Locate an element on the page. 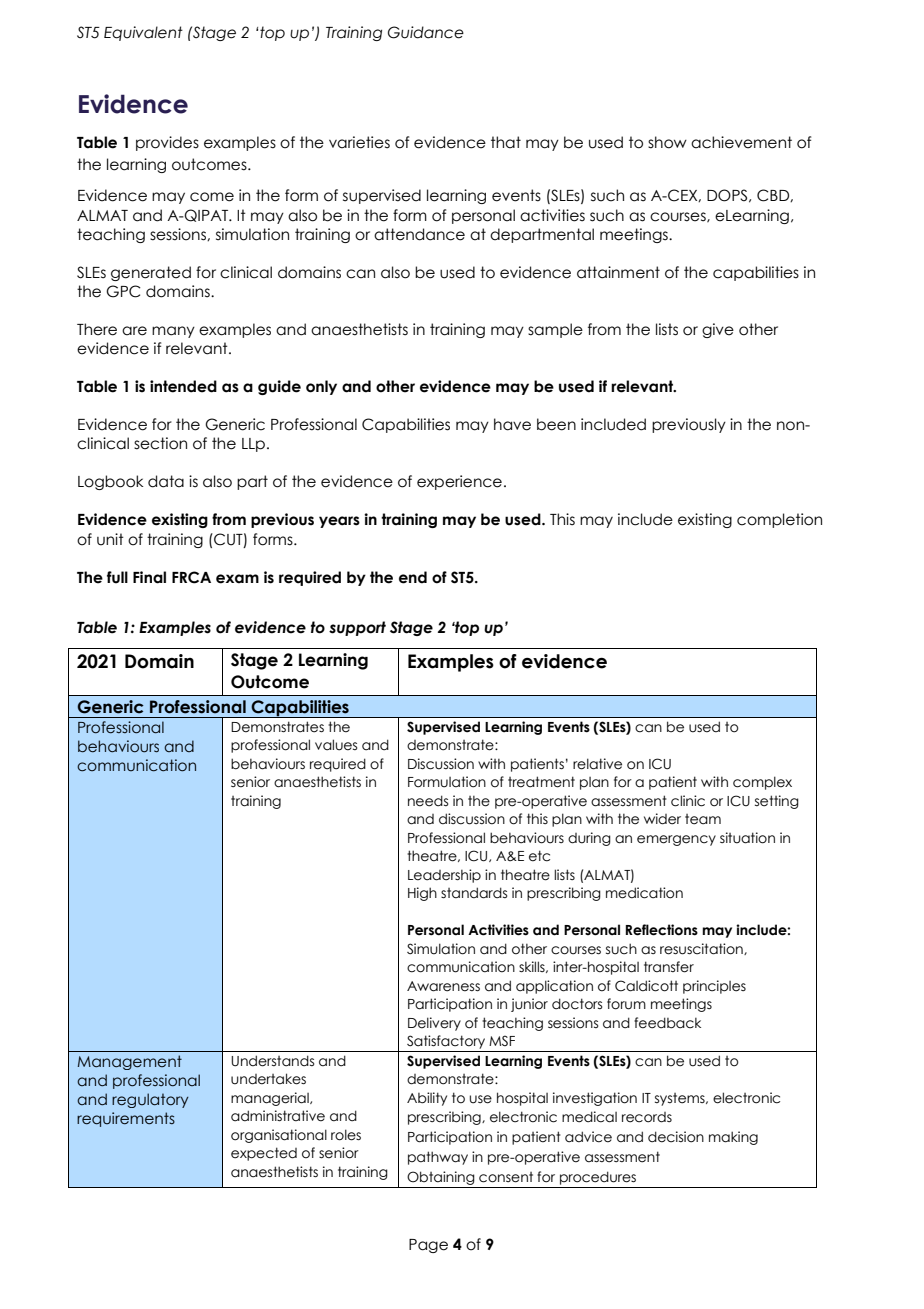 The height and width of the page is (1309, 924). show is located at coordinates (667, 142).
